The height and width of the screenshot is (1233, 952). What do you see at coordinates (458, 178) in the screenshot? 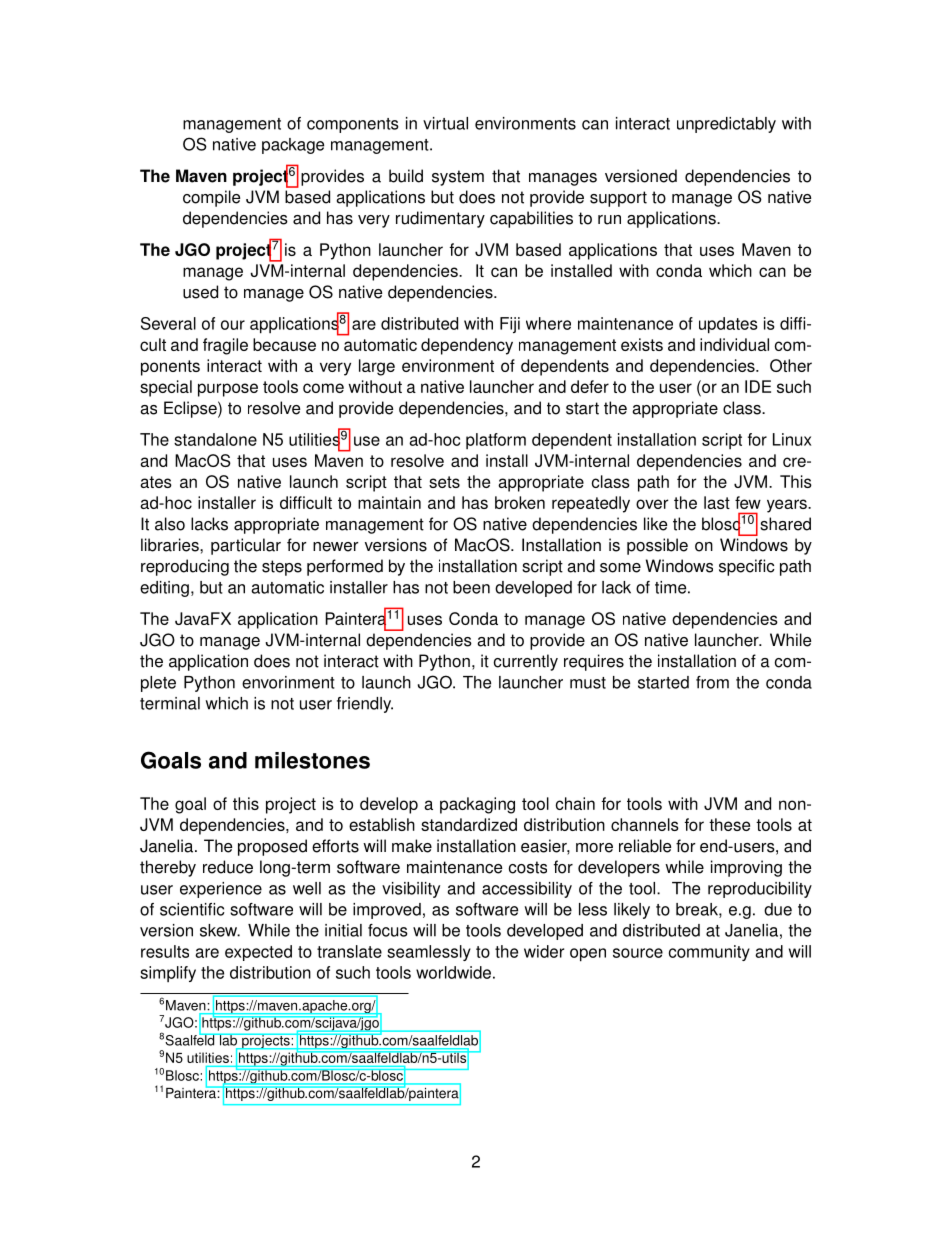
I see `system` at bounding box center [458, 178].
